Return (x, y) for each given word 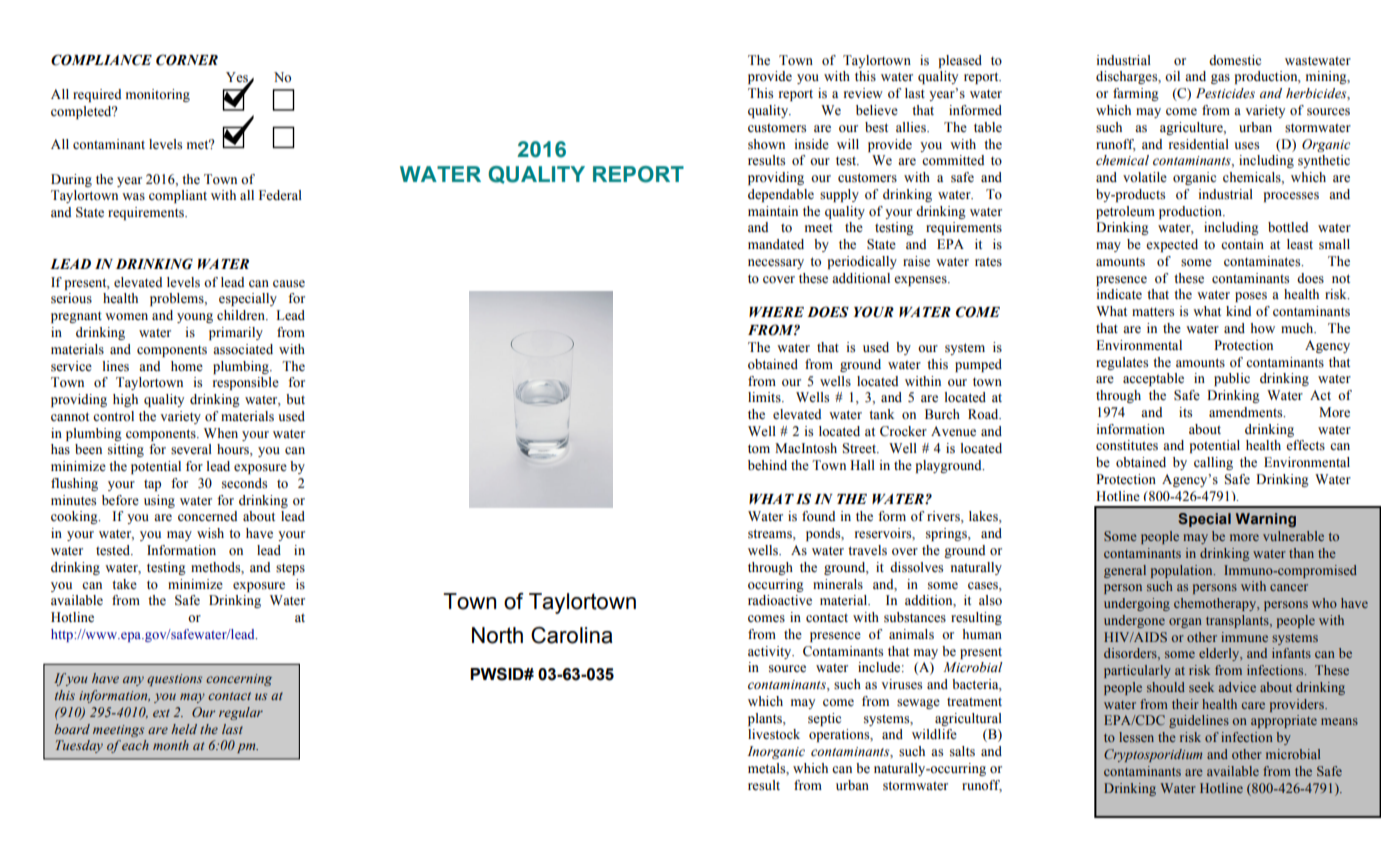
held (184, 729)
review (863, 93)
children (242, 315)
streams (771, 535)
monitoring (158, 95)
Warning (1266, 520)
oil (1172, 76)
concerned (207, 516)
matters (1153, 312)
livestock (774, 734)
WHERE (776, 312)
